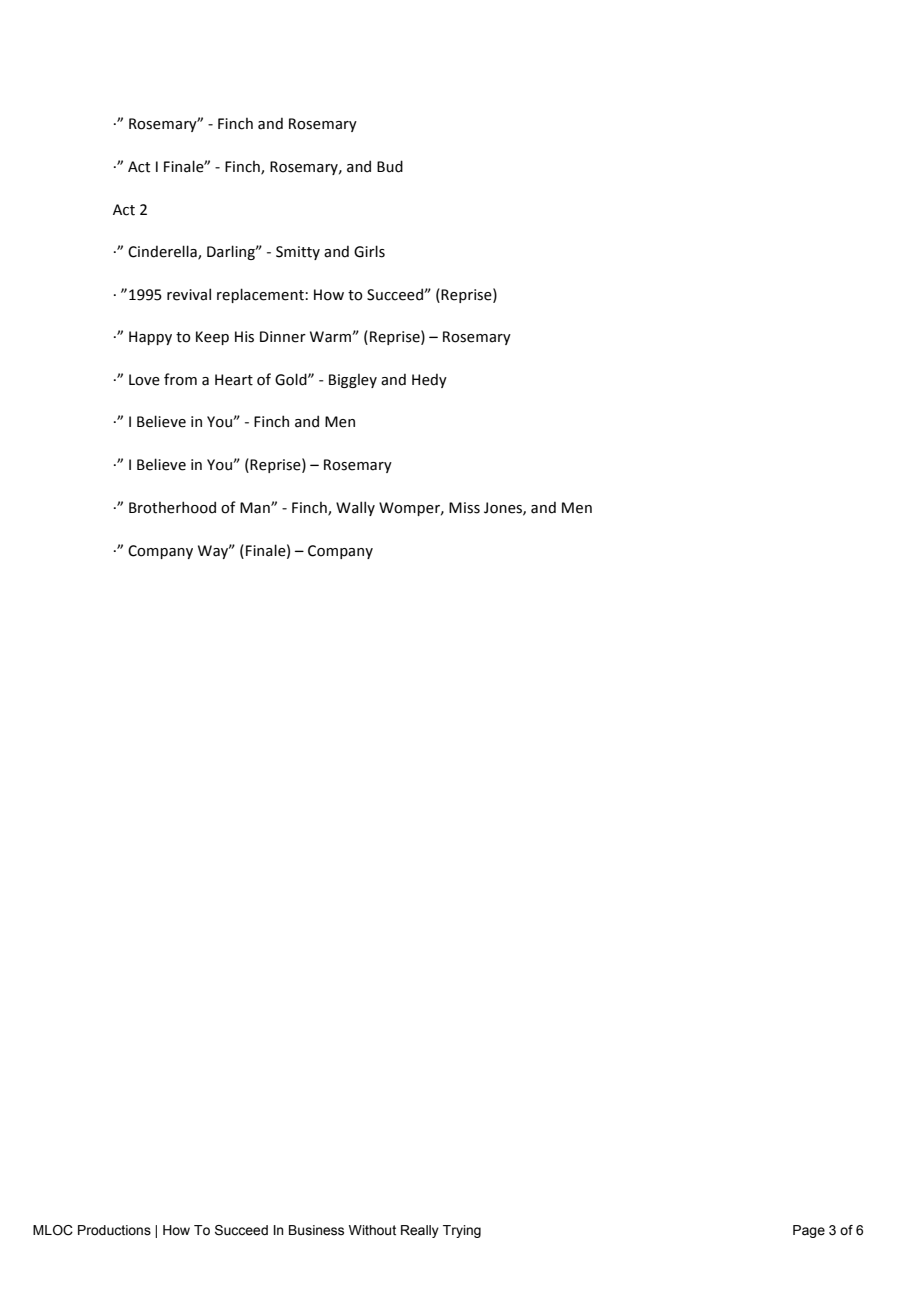  I want to click on Really, so click(420, 1231).
